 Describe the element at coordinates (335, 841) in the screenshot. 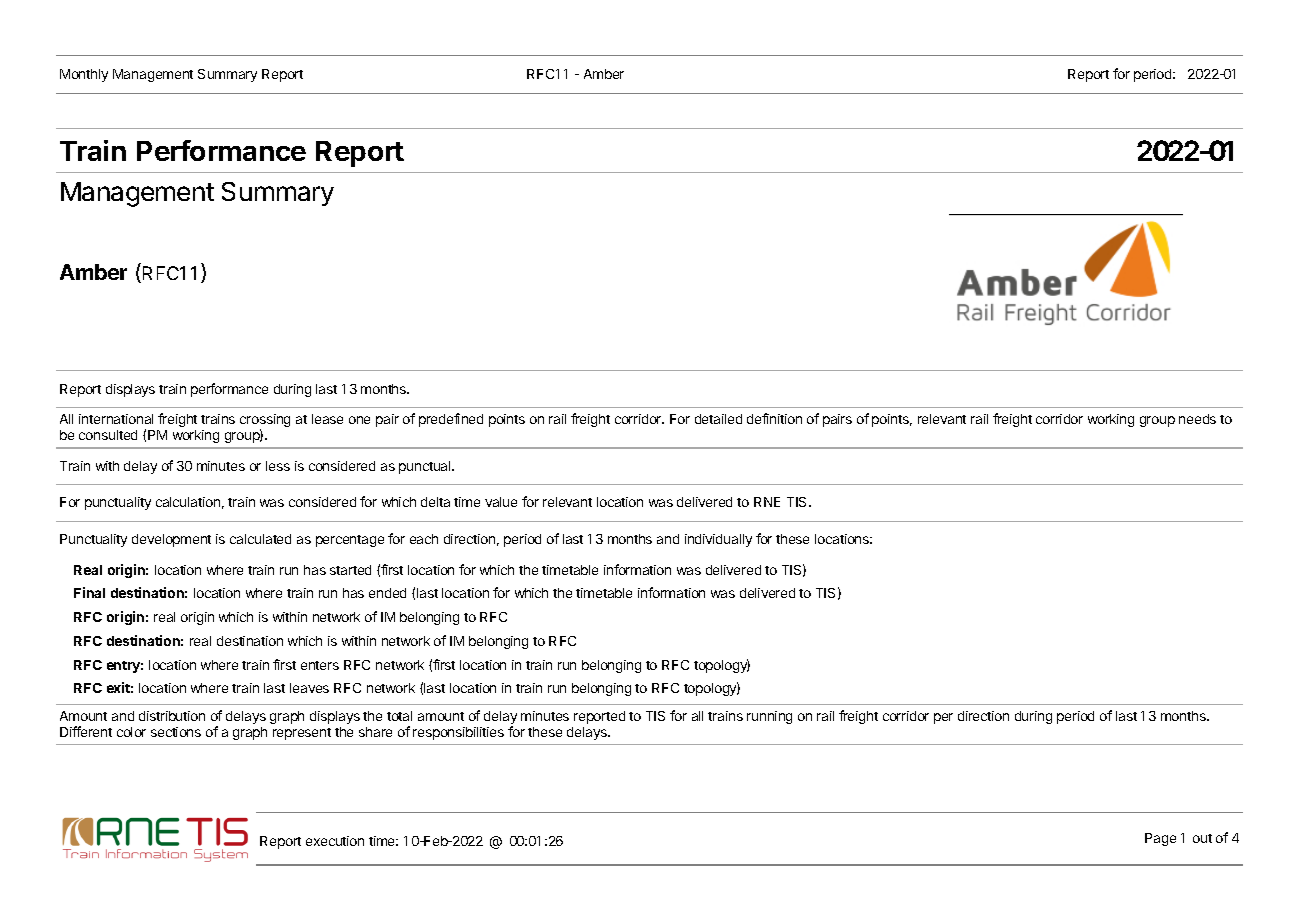

I see `execution` at that location.
